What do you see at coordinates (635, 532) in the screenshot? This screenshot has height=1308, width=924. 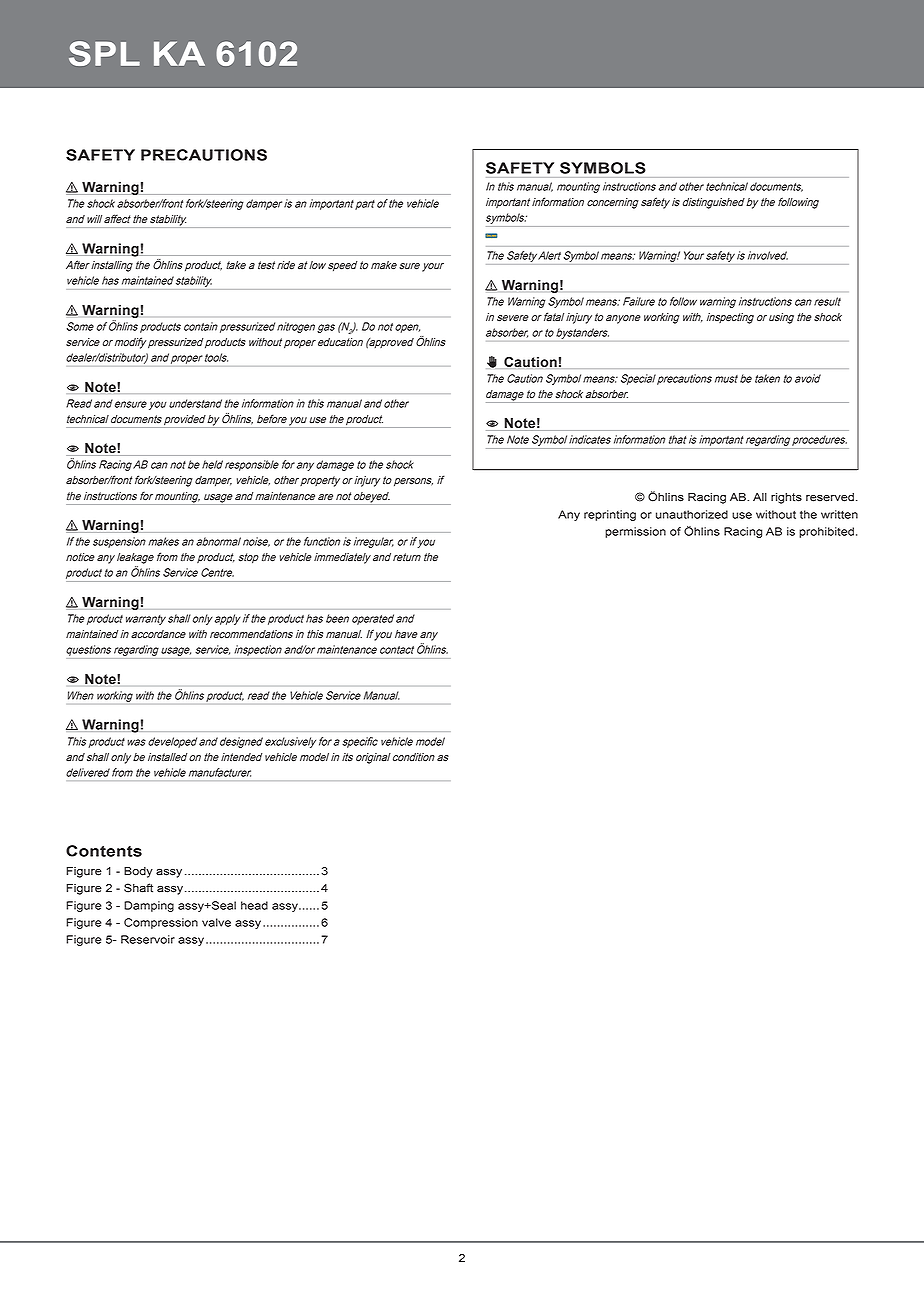 I see `permission` at bounding box center [635, 532].
